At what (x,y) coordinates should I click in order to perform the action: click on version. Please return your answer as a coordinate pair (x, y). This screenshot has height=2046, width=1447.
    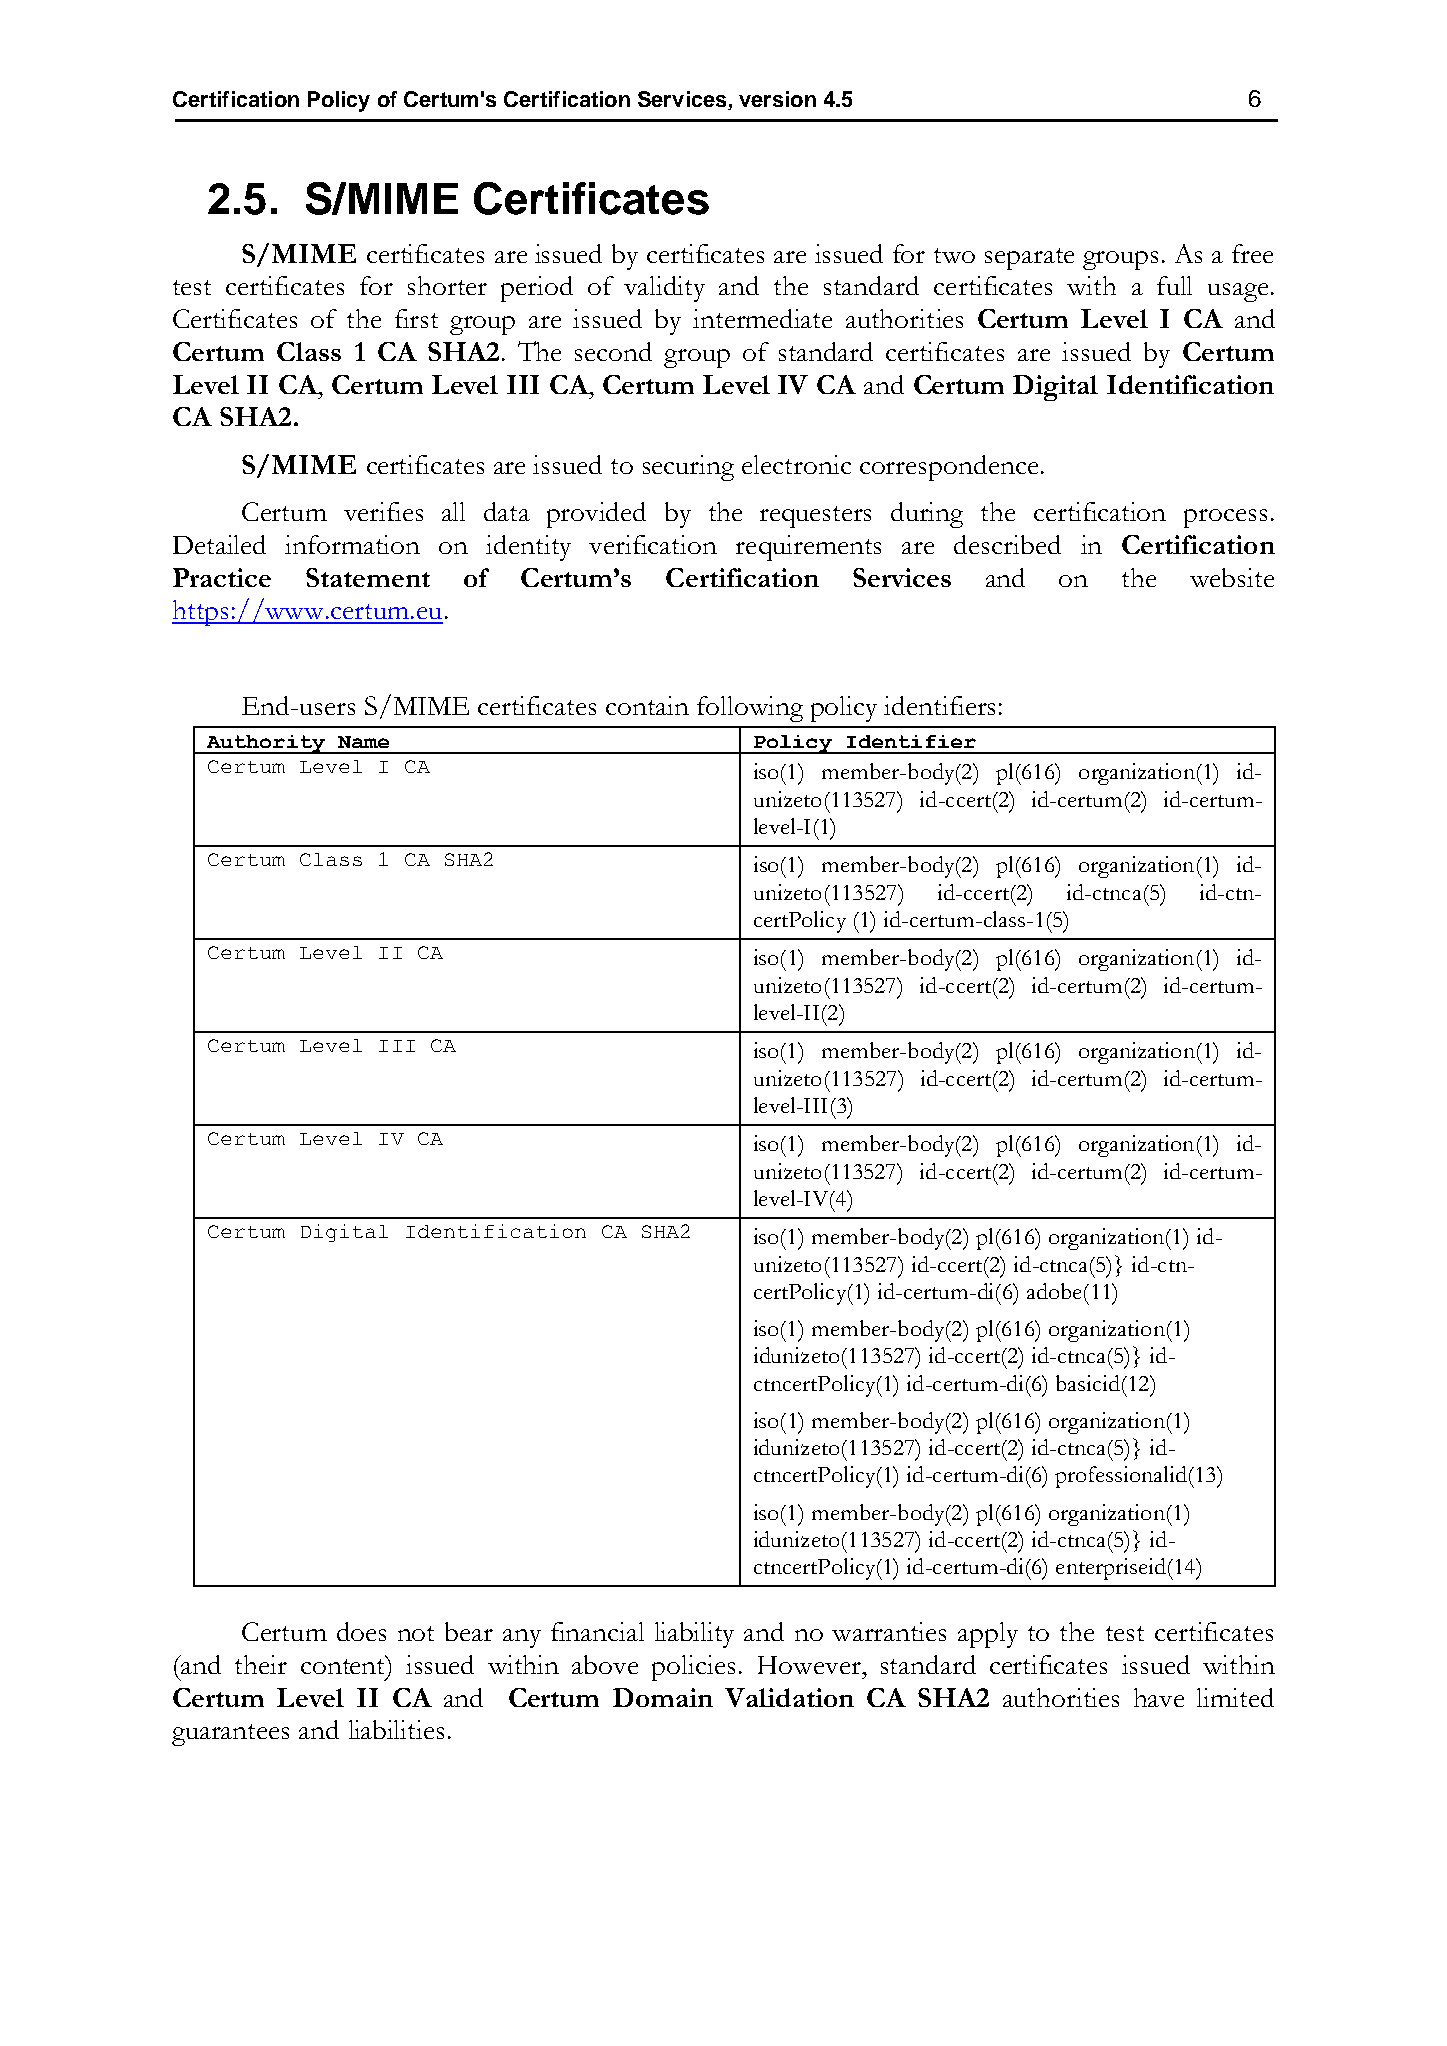
    Looking at the image, I should click on (777, 99).
